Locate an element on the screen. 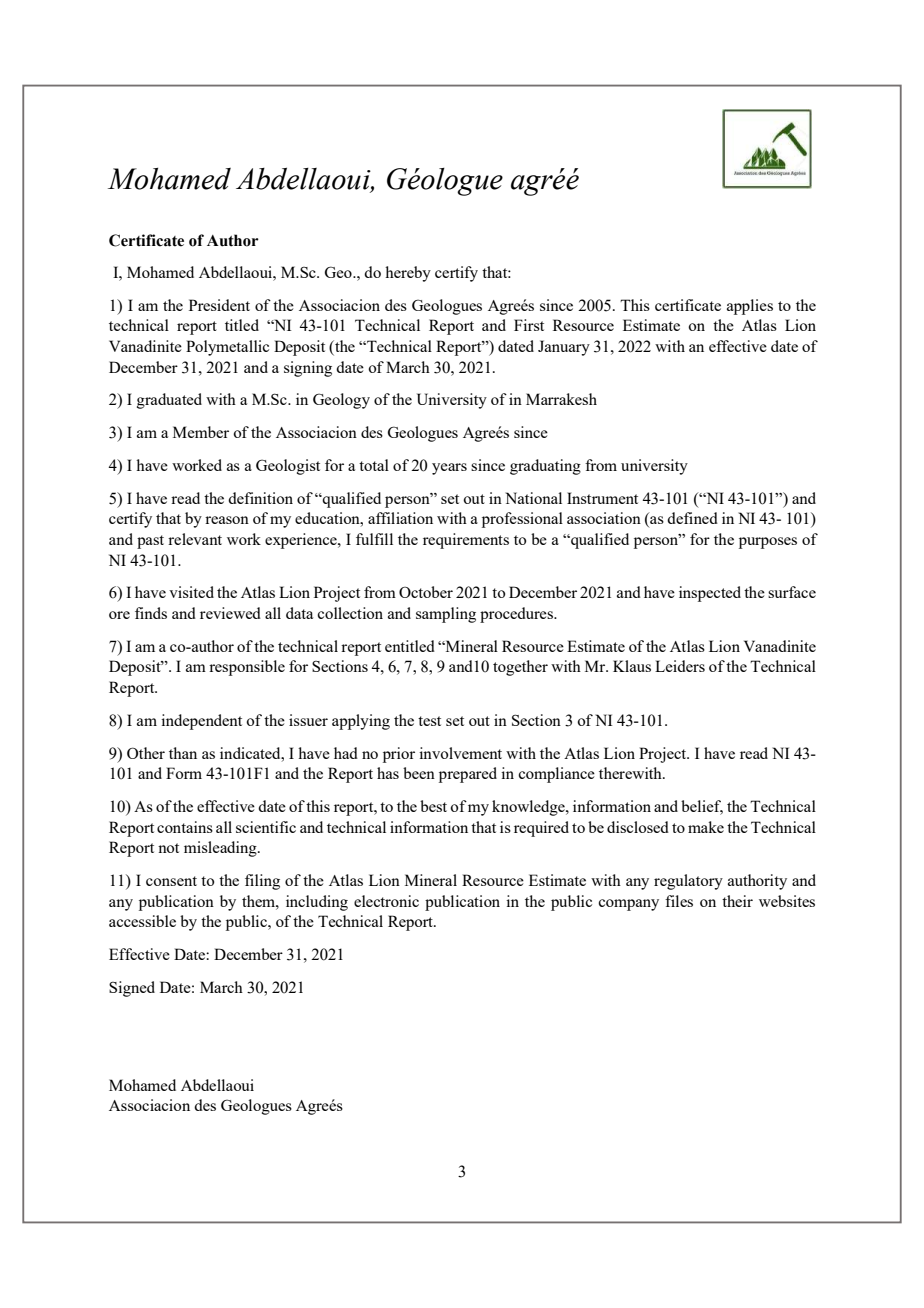 The height and width of the screenshot is (1308, 924). sampling is located at coordinates (446, 615).
